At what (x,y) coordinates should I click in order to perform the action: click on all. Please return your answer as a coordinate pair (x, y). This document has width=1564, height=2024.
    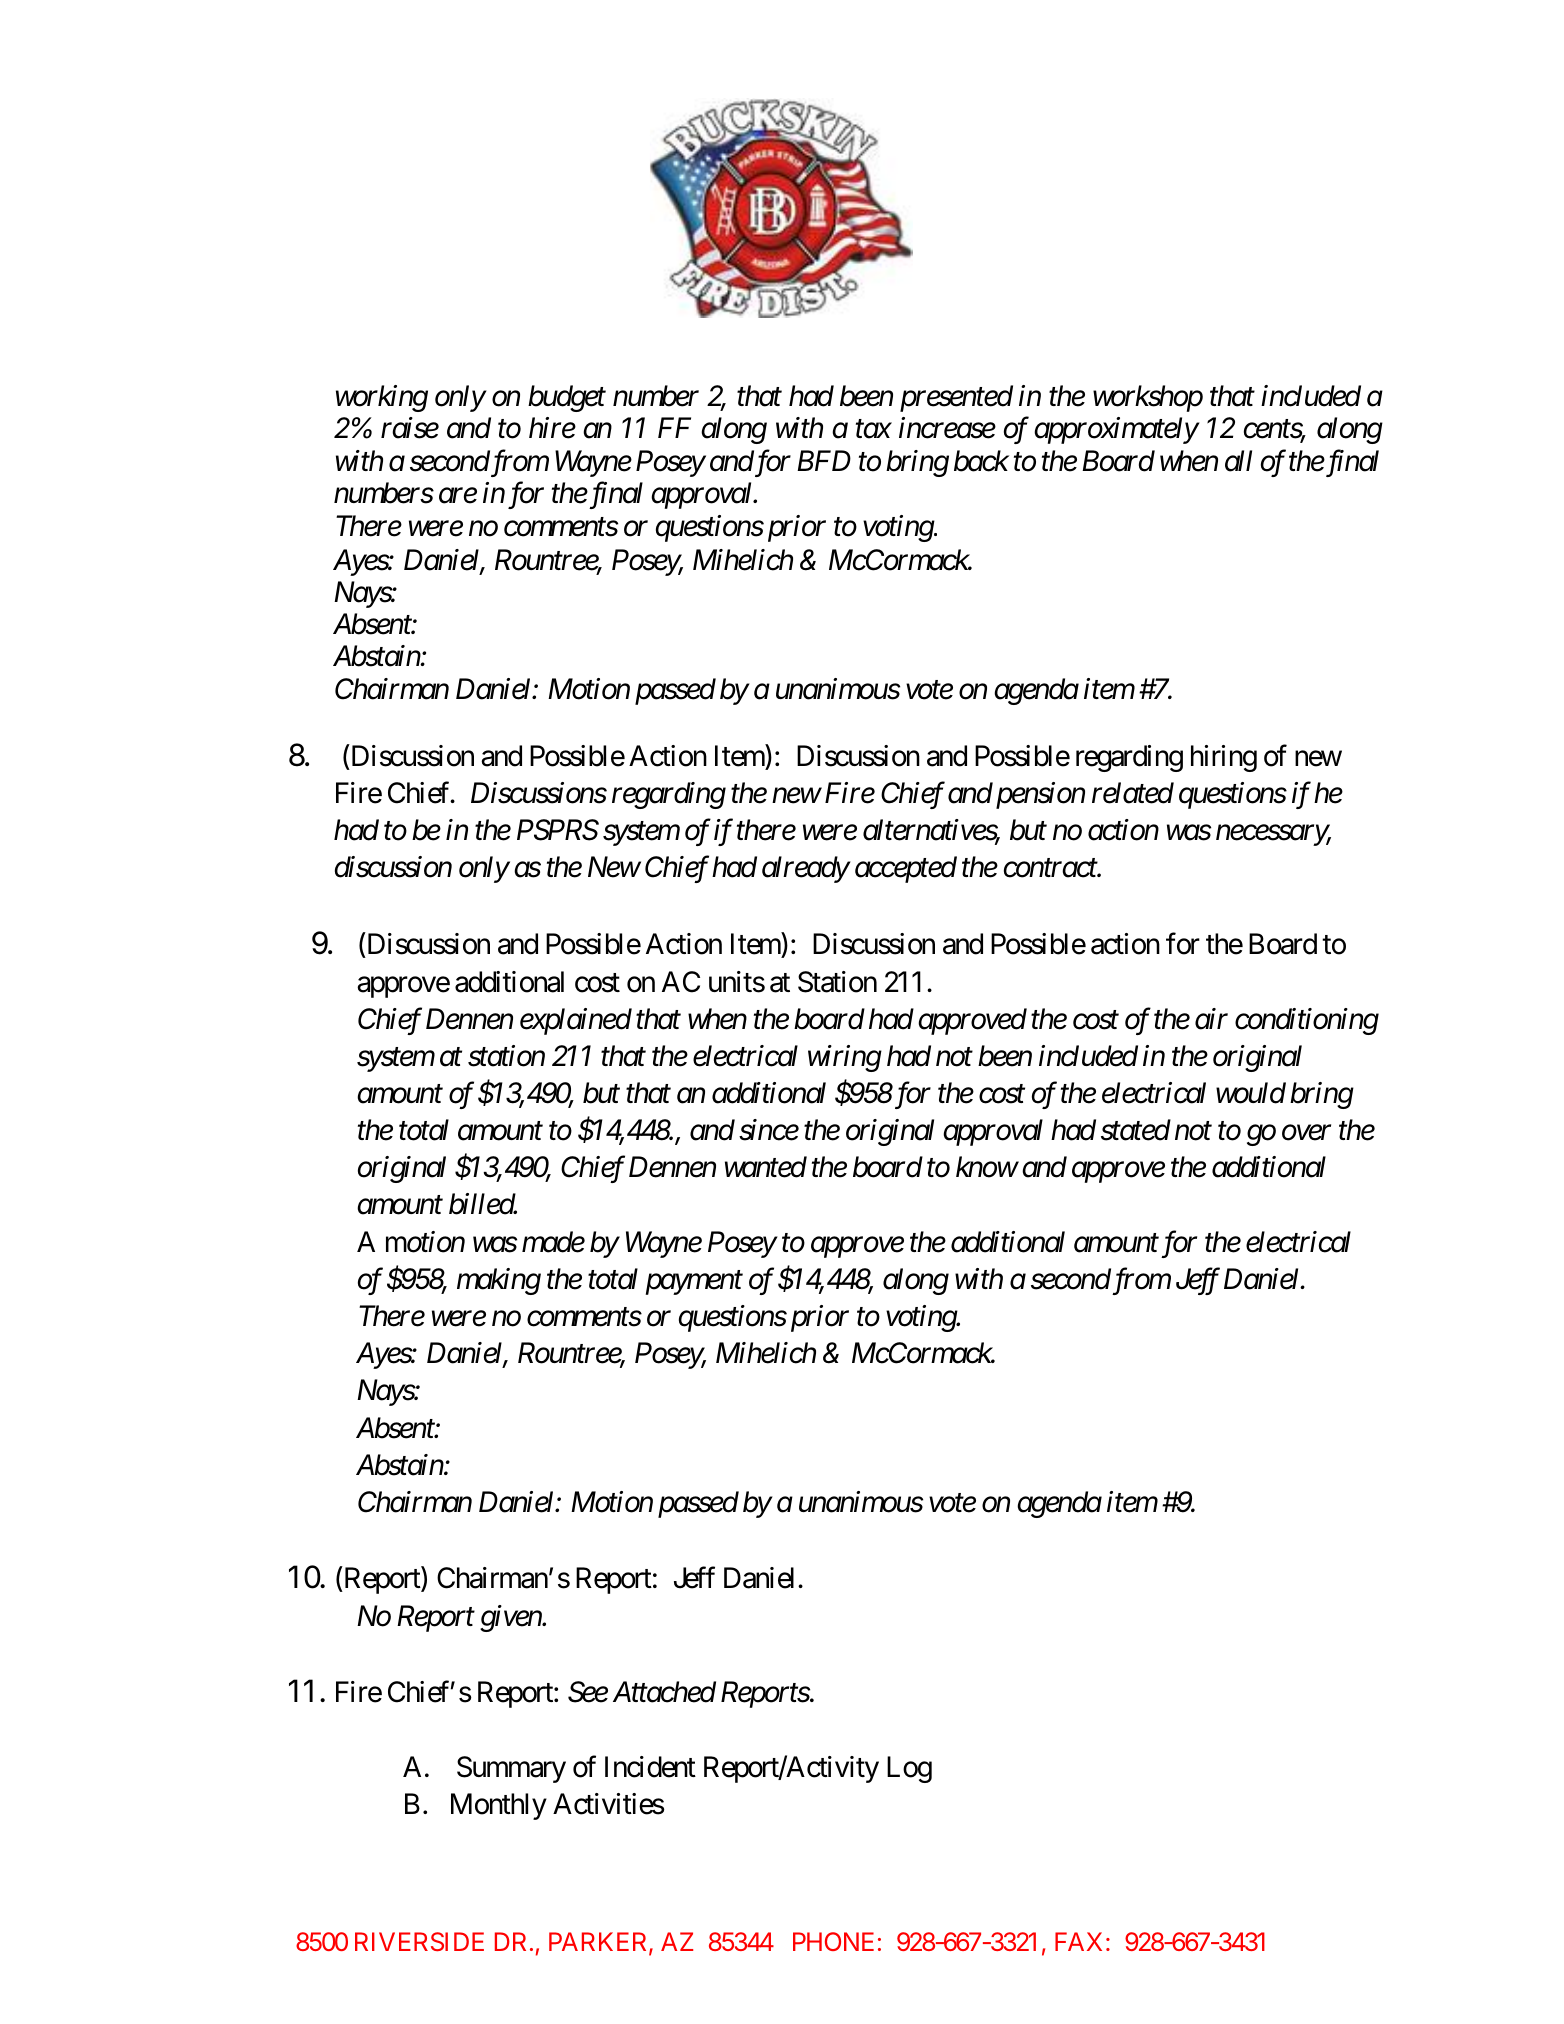
    Looking at the image, I should click on (1238, 461).
